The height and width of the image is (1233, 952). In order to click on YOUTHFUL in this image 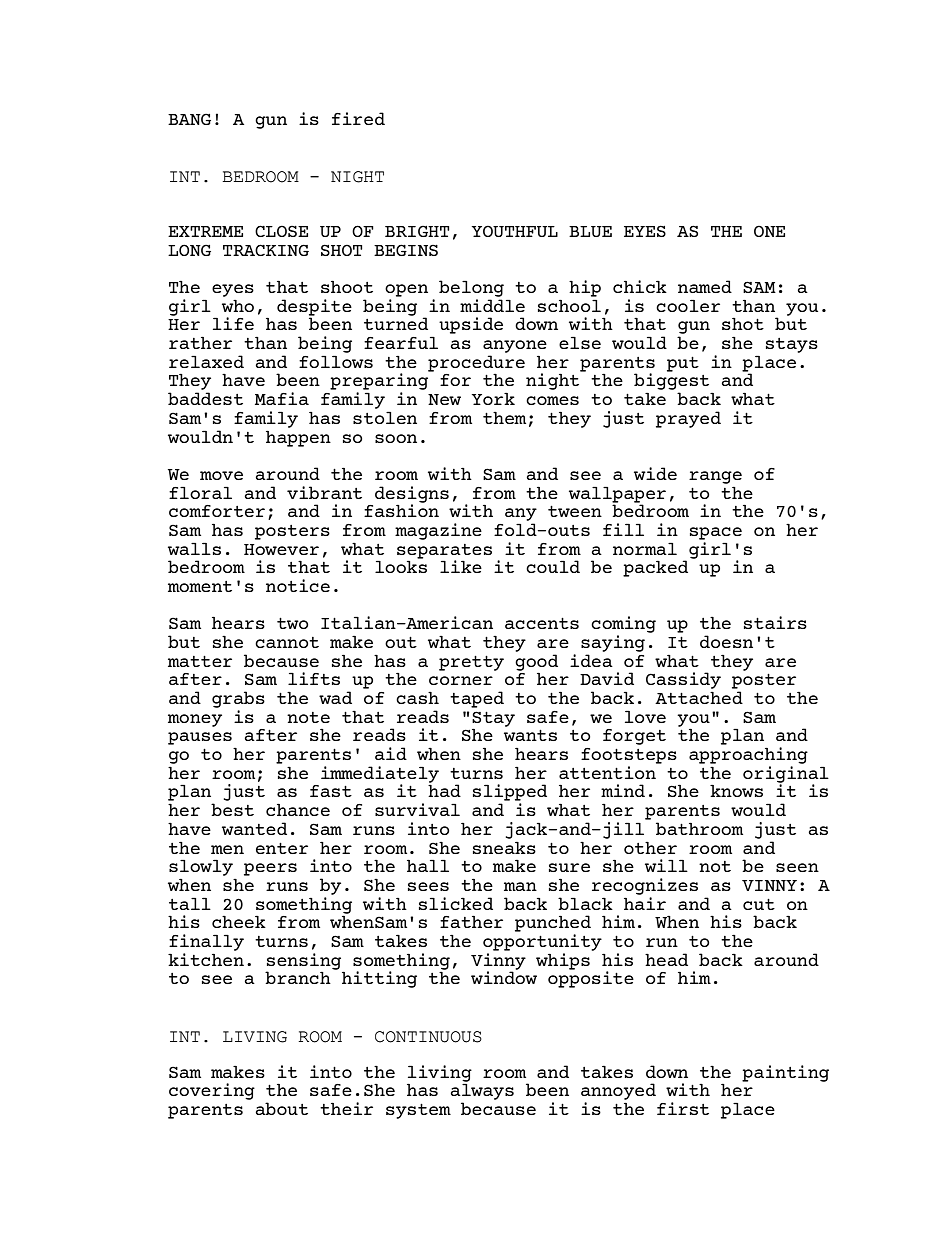, I will do `click(514, 231)`.
